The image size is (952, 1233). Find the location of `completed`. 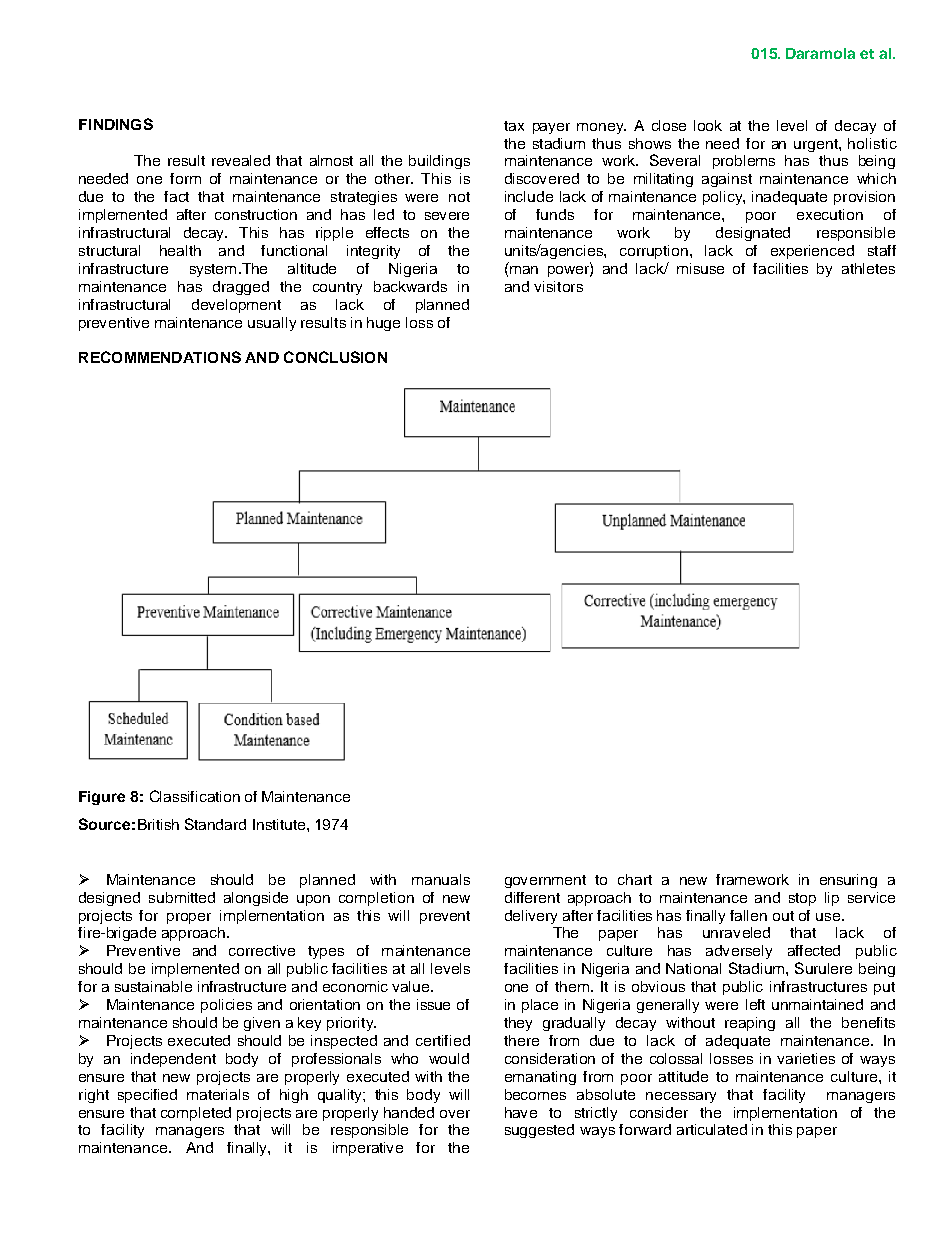

completed is located at coordinates (196, 1114).
